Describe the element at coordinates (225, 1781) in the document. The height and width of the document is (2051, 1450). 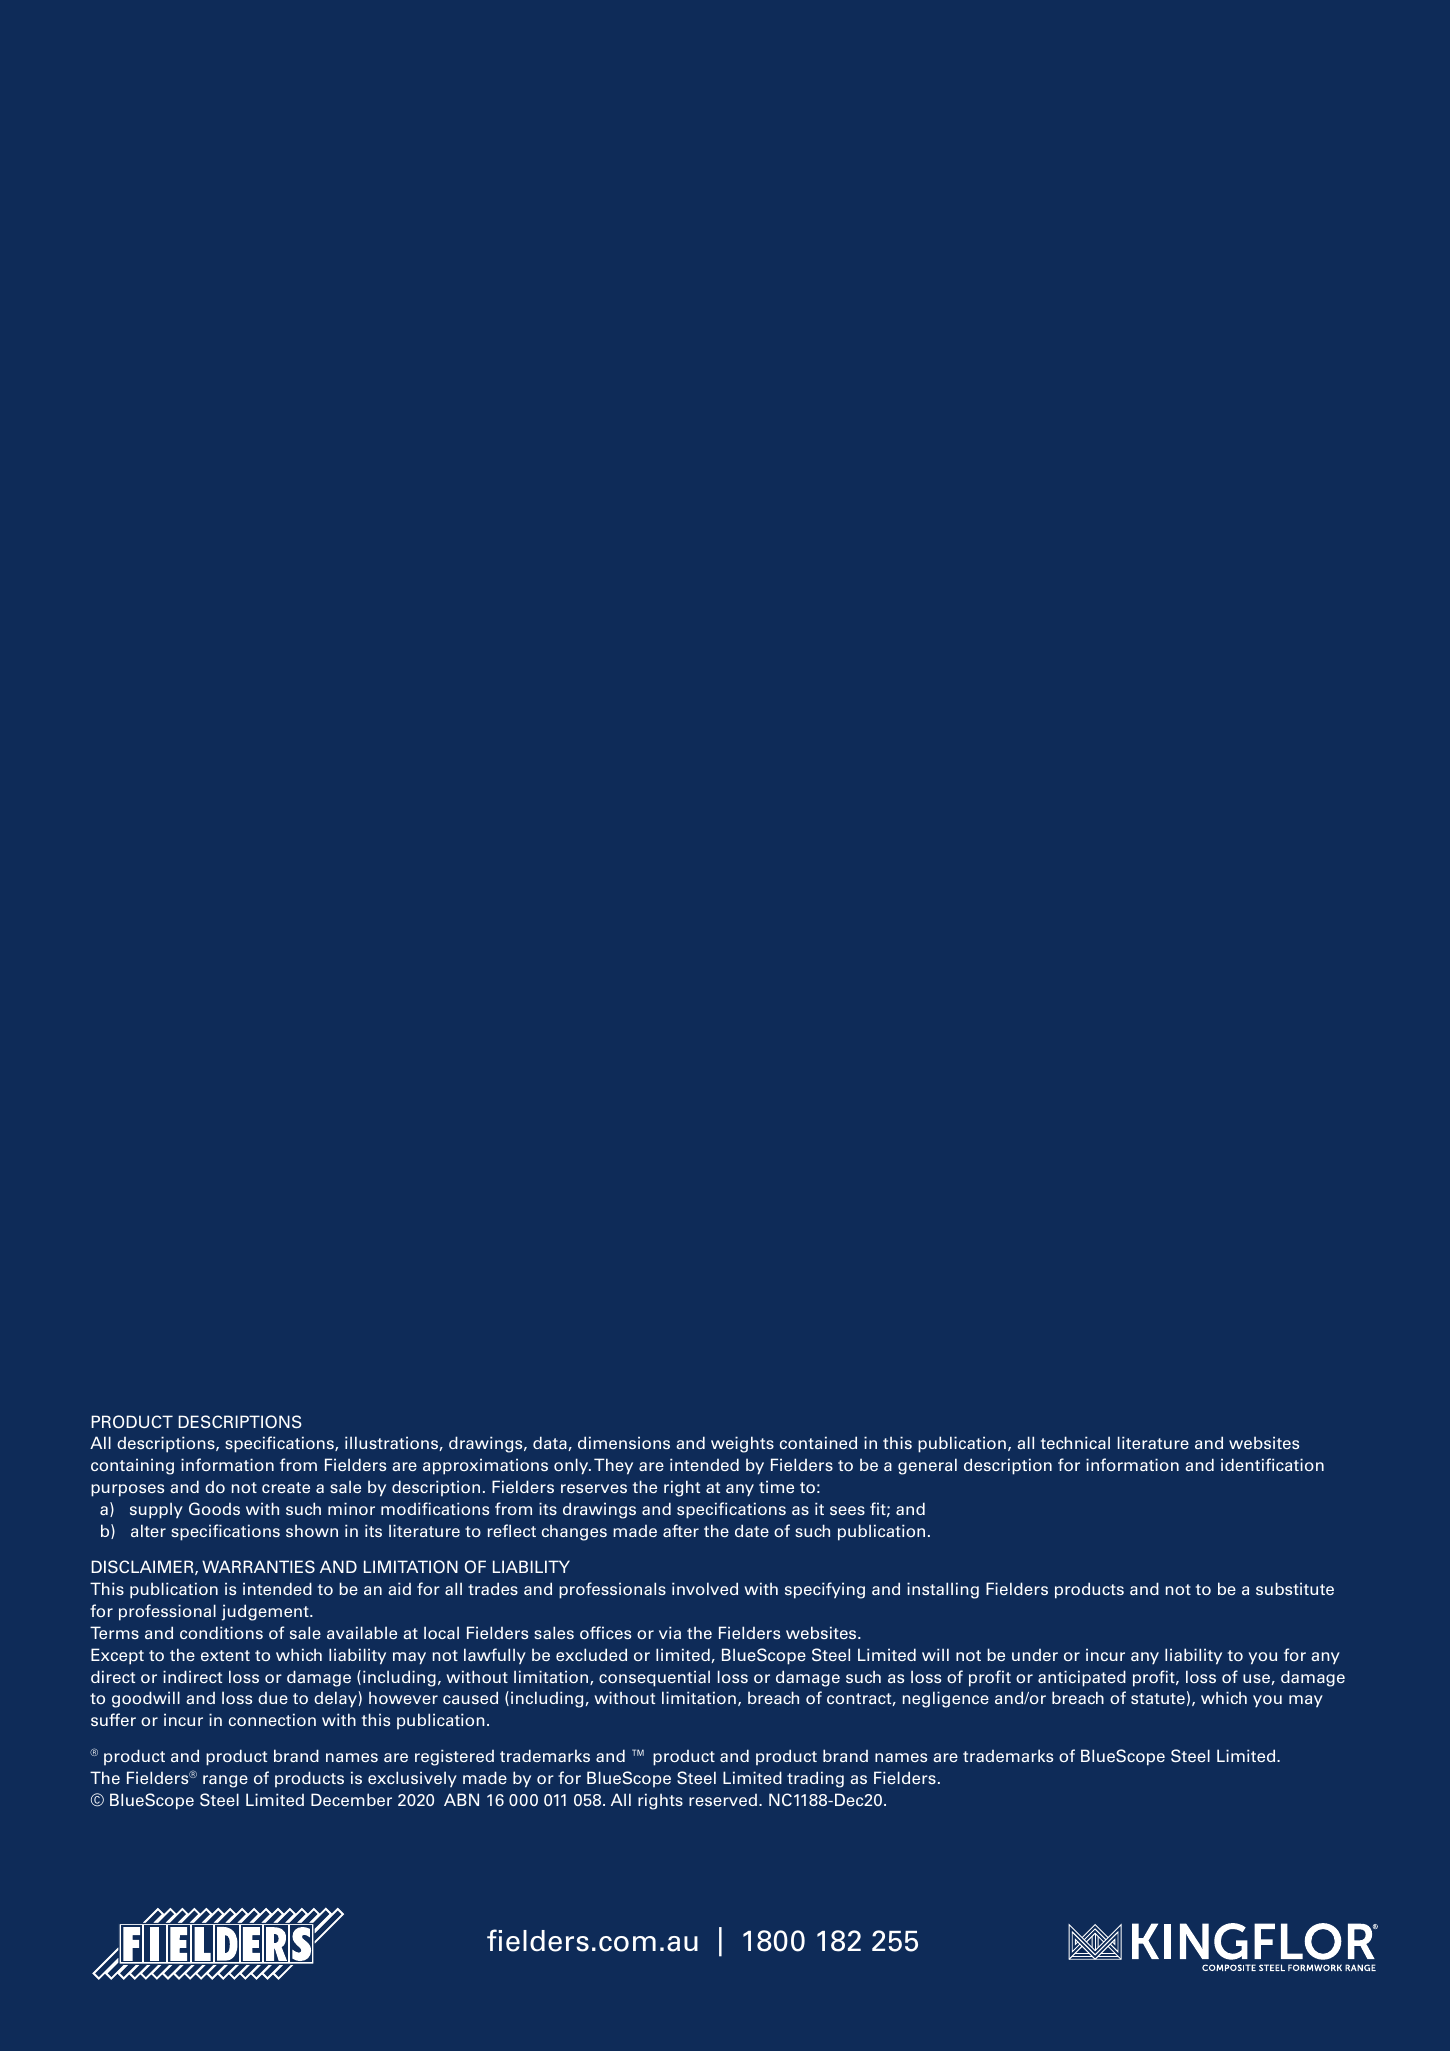
I see `range` at that location.
